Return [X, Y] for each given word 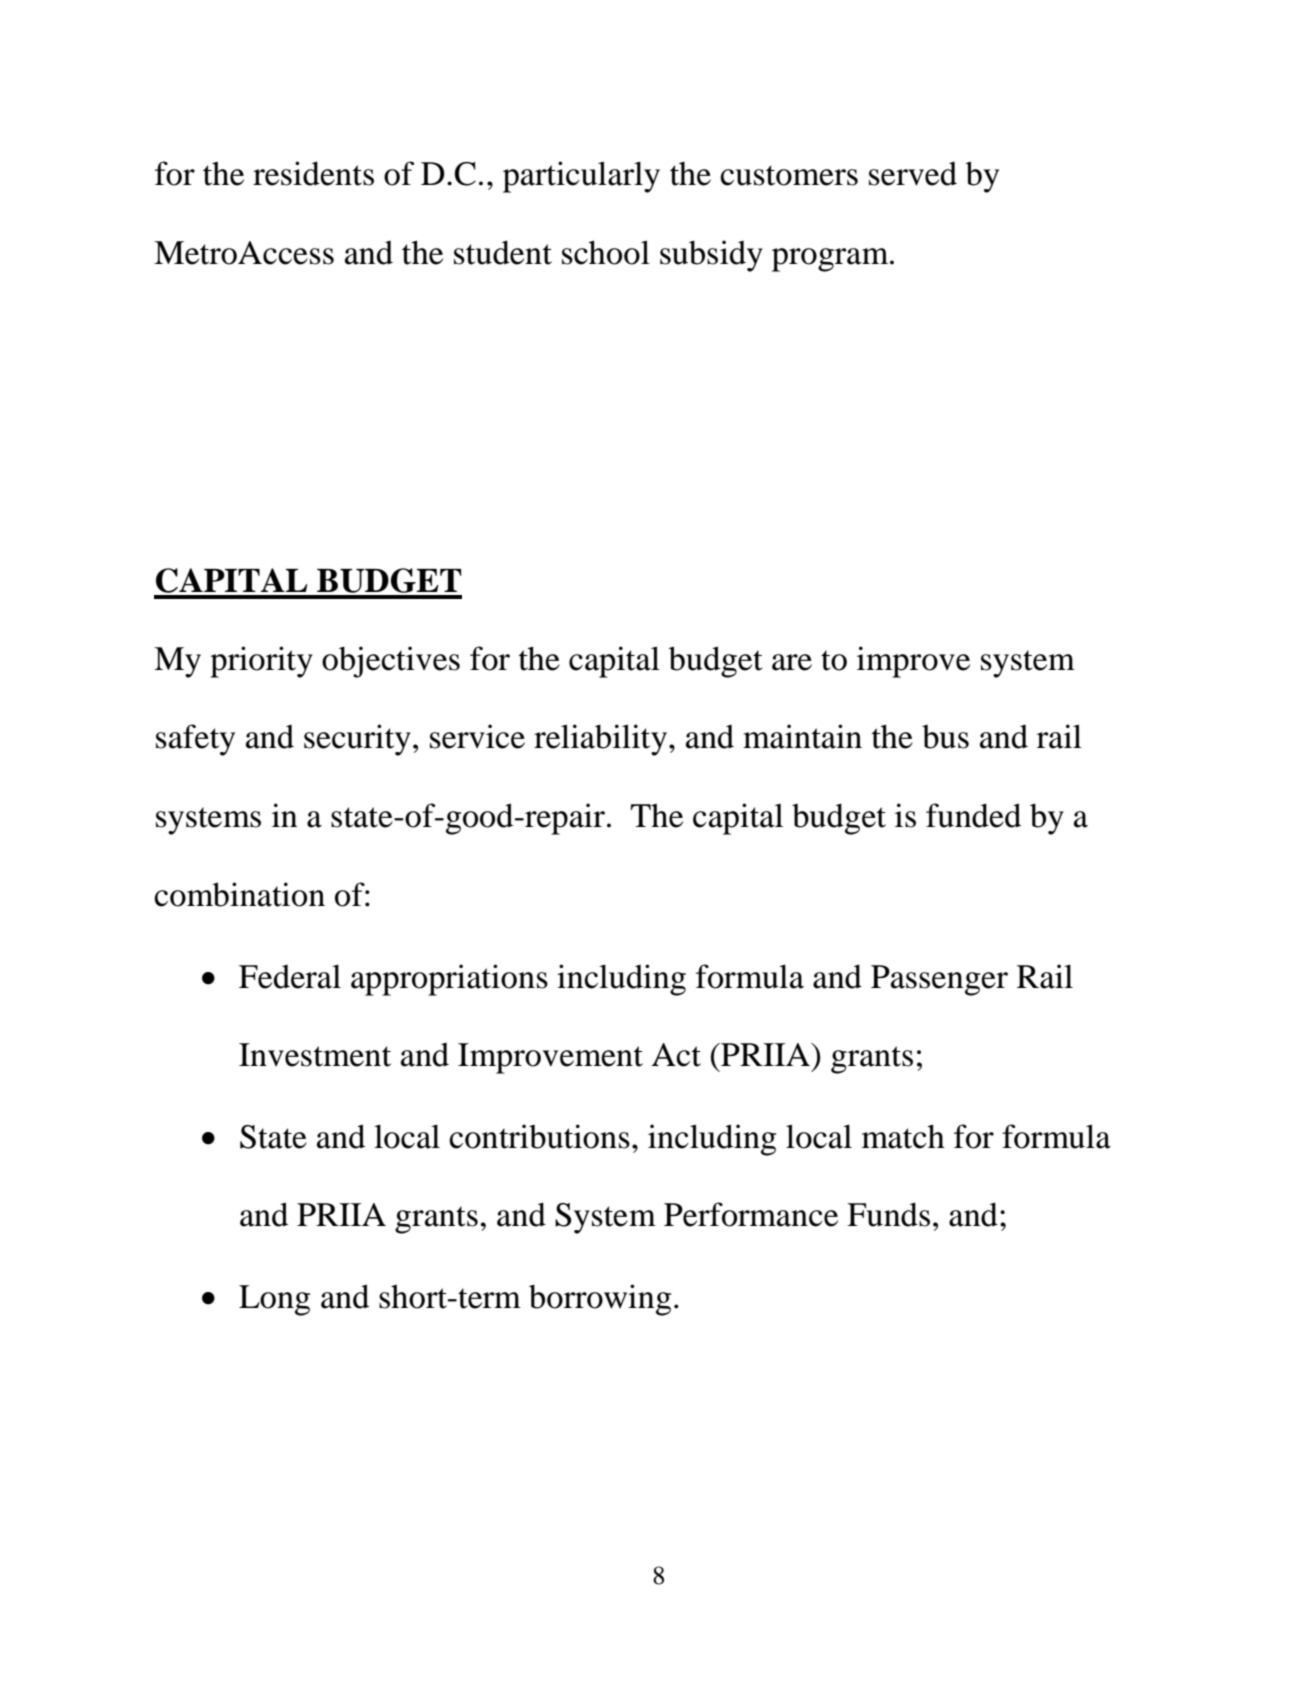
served [913, 174]
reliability [600, 740]
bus [945, 737]
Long [274, 1300]
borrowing [600, 1300]
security [357, 740]
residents [313, 173]
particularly [581, 177]
